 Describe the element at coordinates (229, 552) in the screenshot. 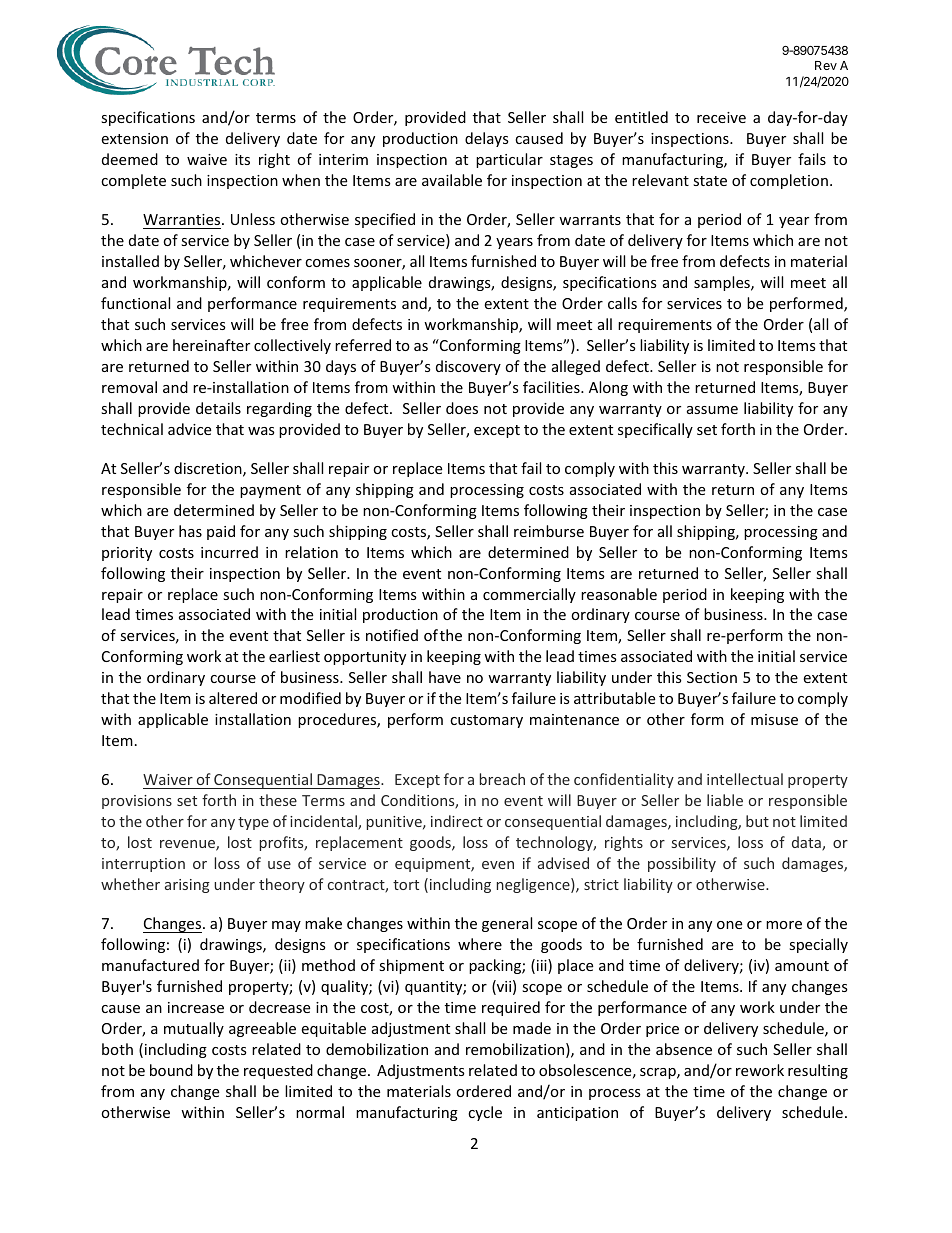

I see `incurred` at that location.
